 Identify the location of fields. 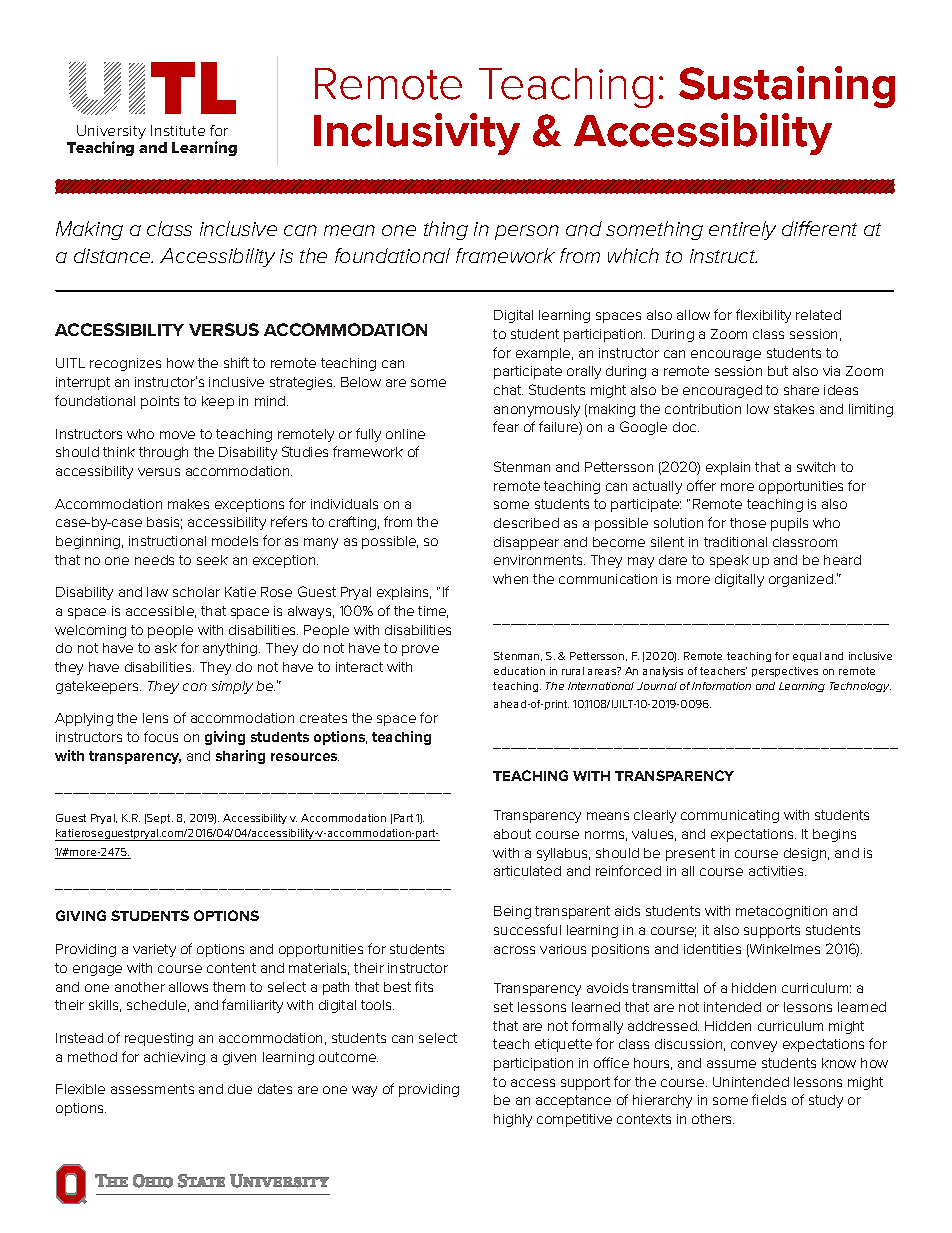
(769, 1099).
